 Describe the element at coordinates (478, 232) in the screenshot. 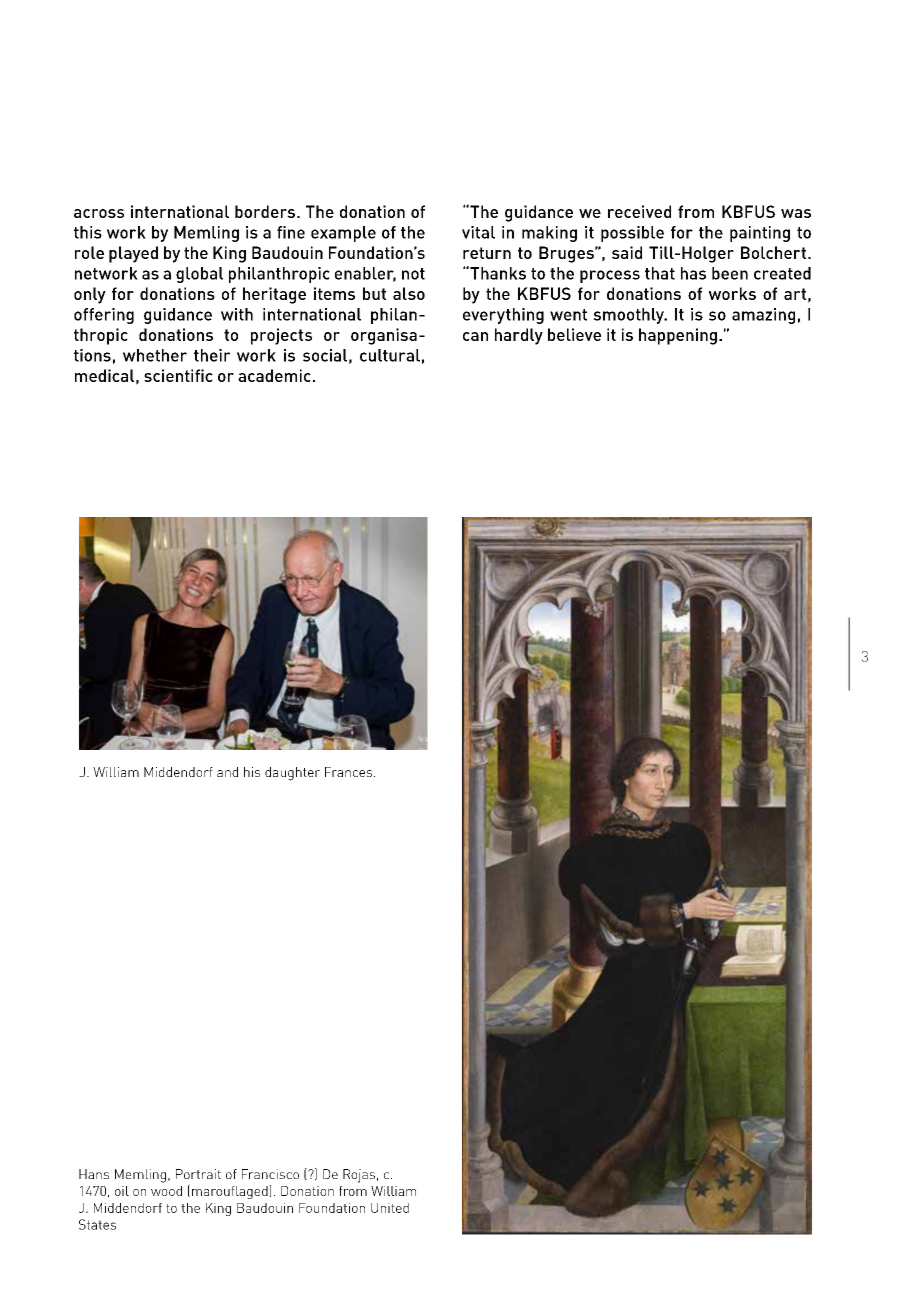

I see `vital` at that location.
